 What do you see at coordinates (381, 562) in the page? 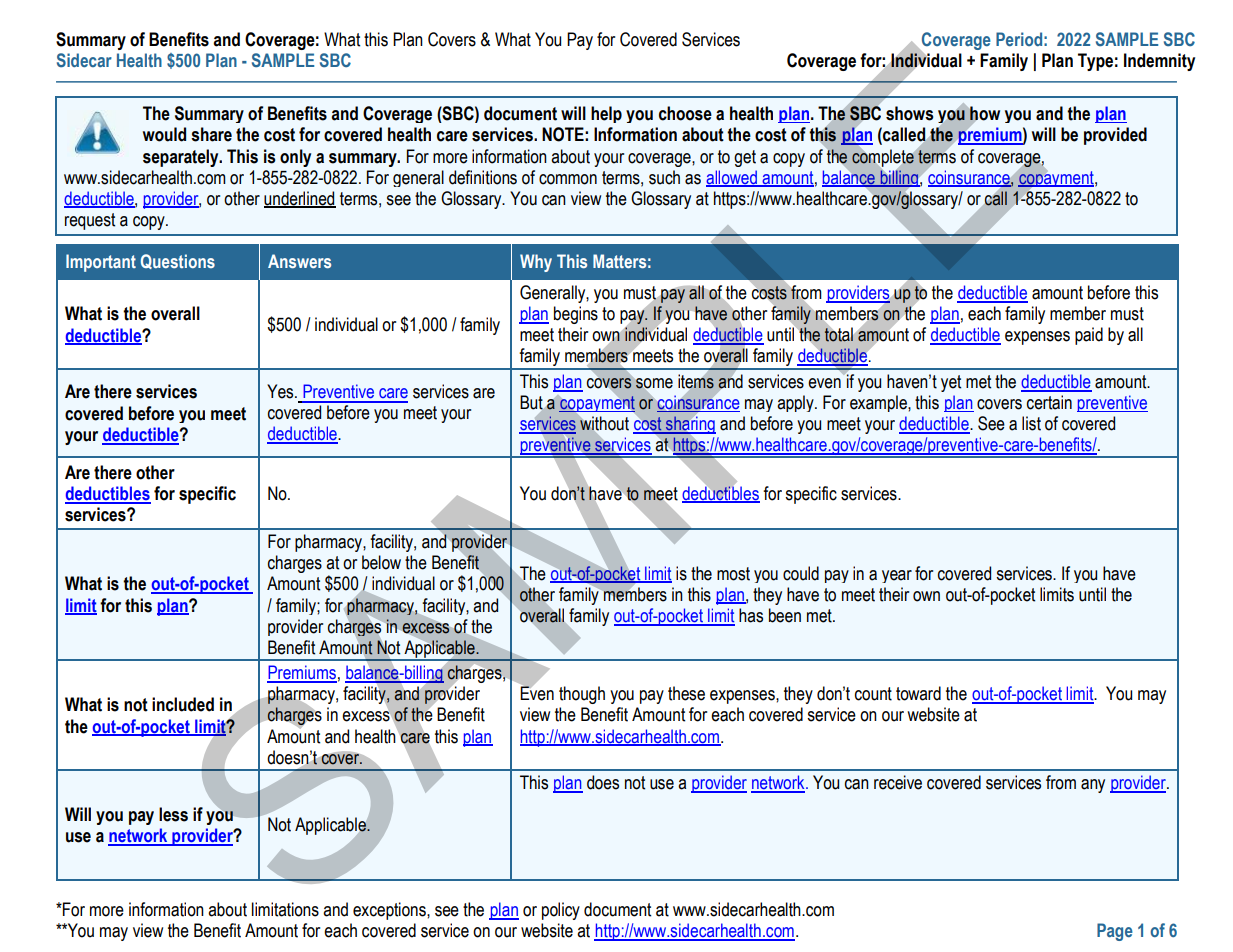
I see `below` at bounding box center [381, 562].
